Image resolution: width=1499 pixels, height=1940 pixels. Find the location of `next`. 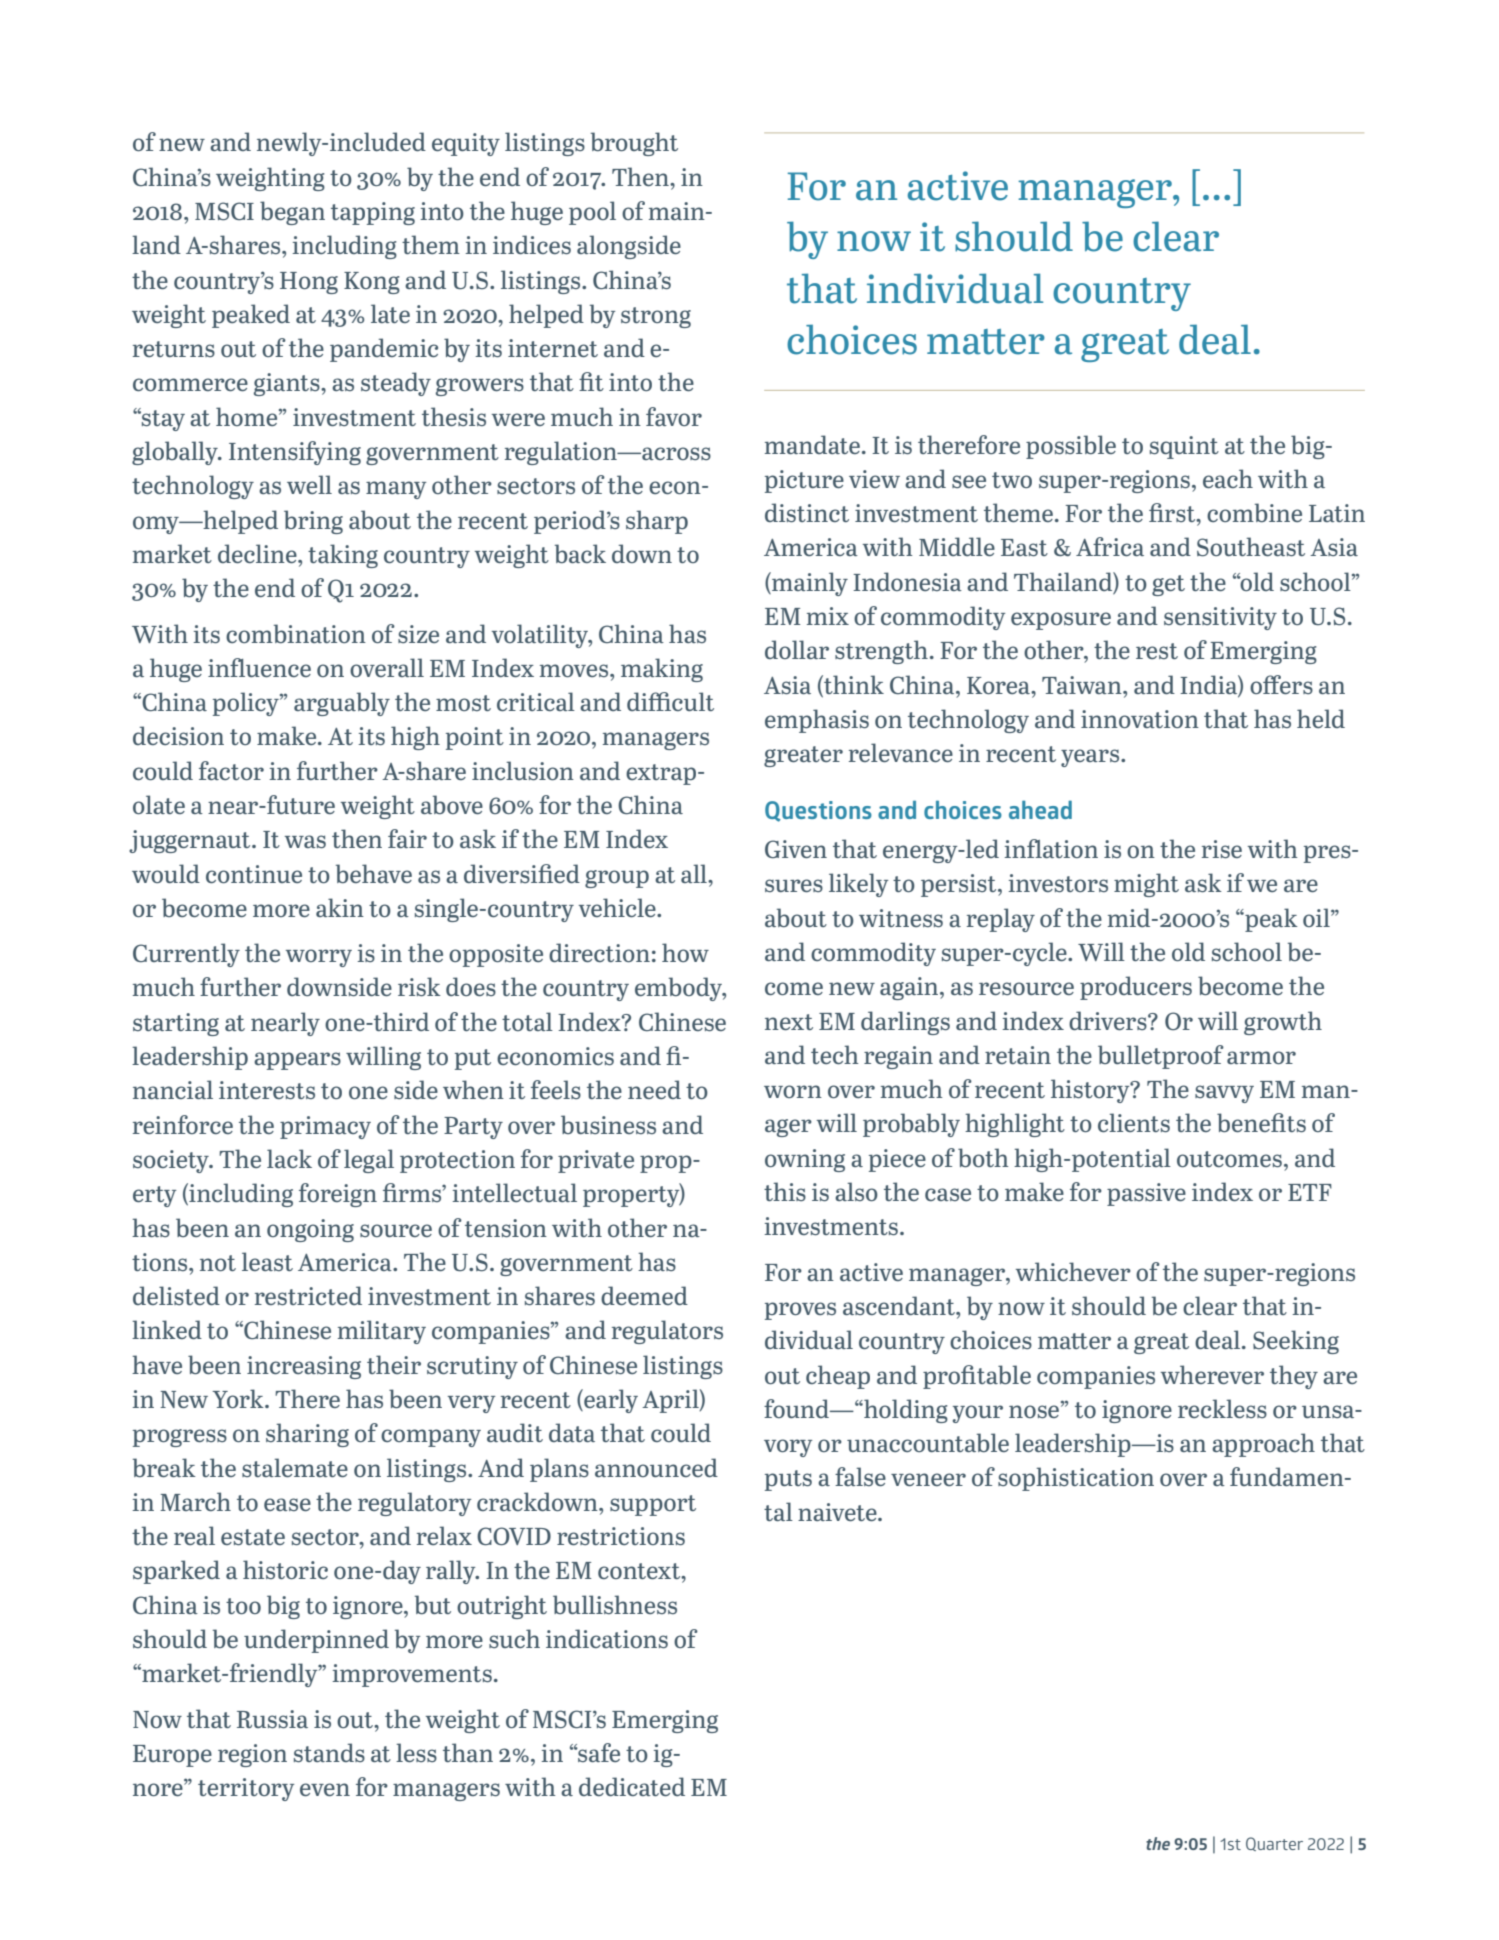

next is located at coordinates (789, 1022).
